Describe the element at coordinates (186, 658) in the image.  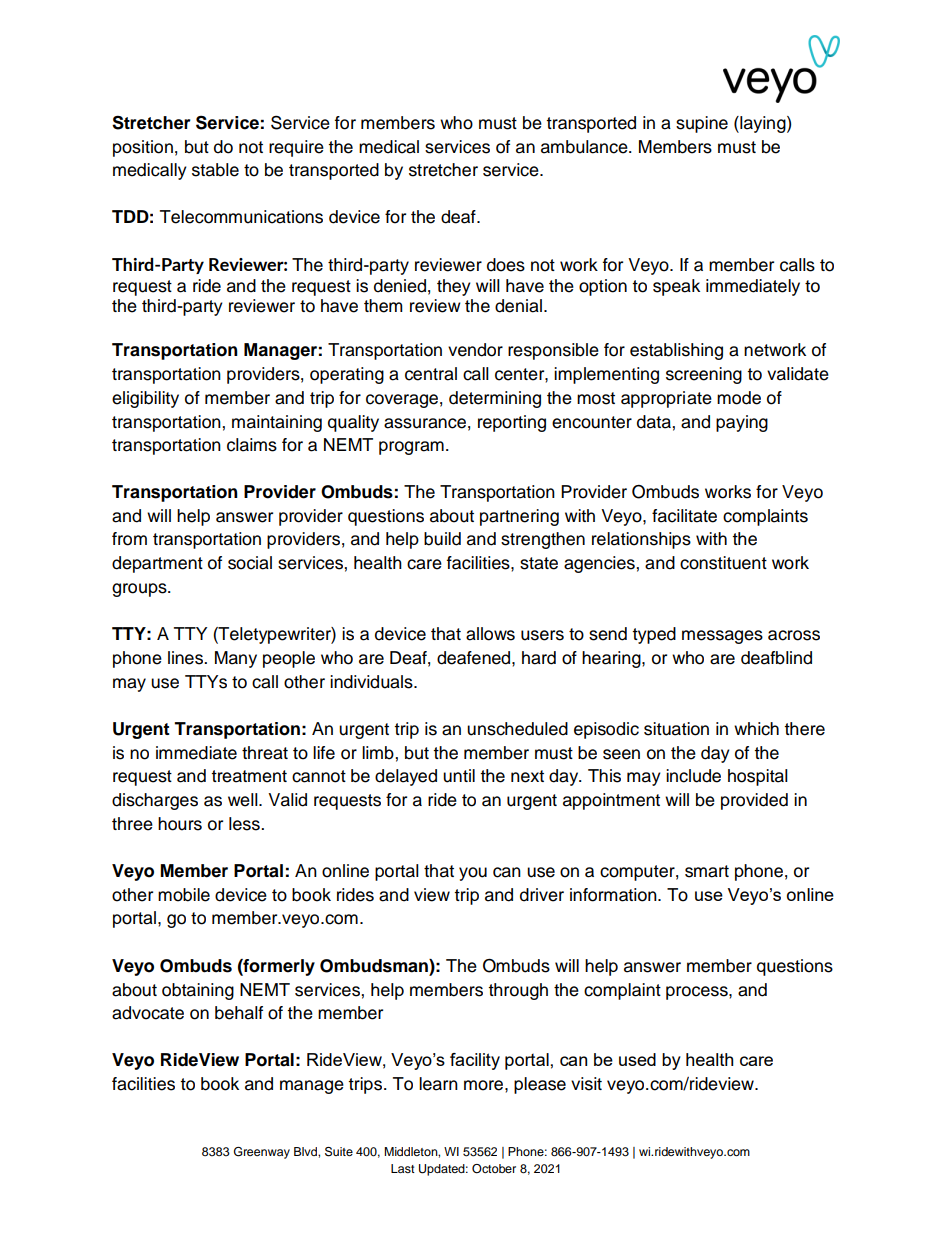
I see `lines` at that location.
